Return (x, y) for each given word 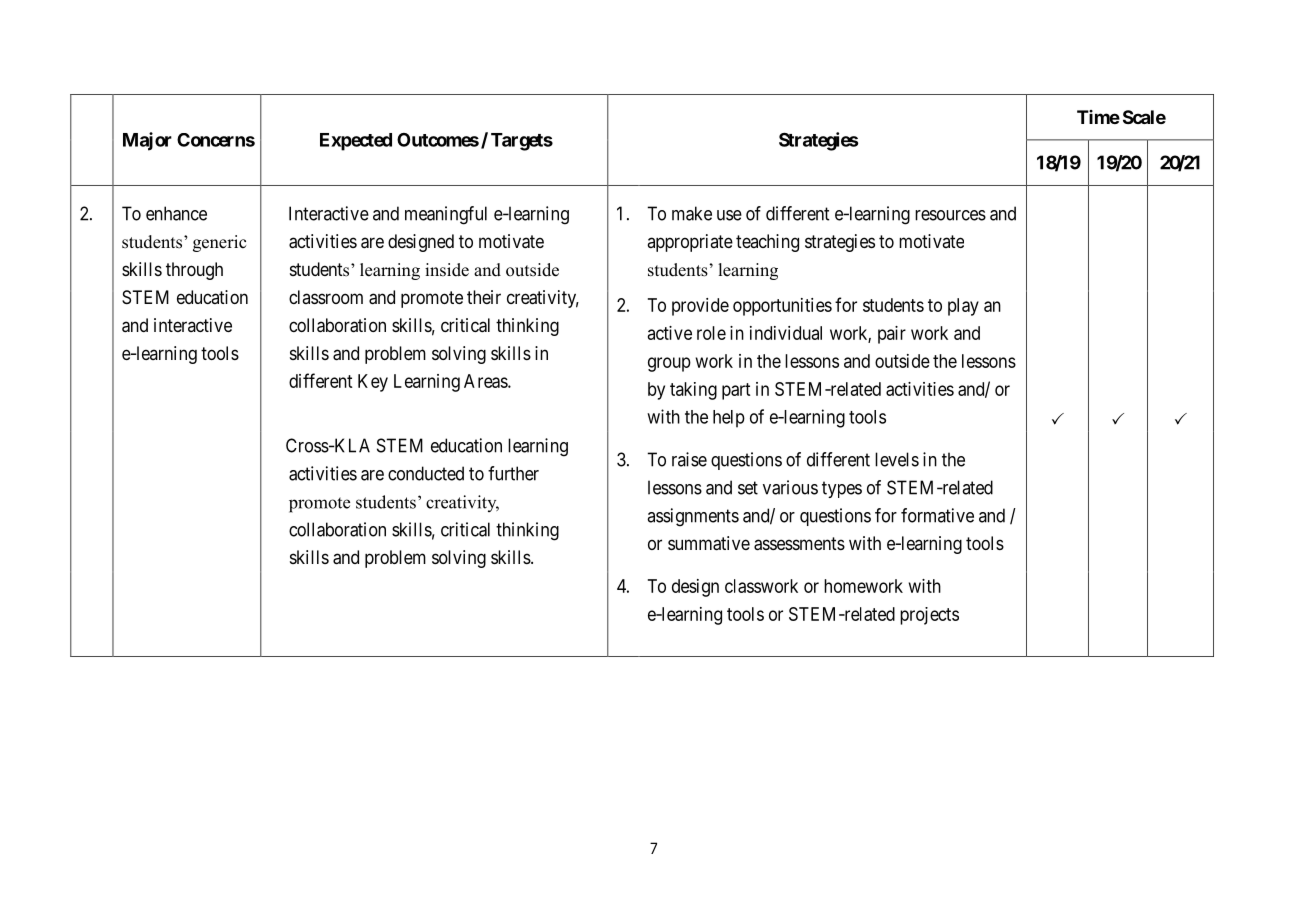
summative (709, 543)
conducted (426, 473)
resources (950, 215)
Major (147, 141)
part (736, 391)
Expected (356, 142)
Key (373, 383)
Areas (486, 381)
